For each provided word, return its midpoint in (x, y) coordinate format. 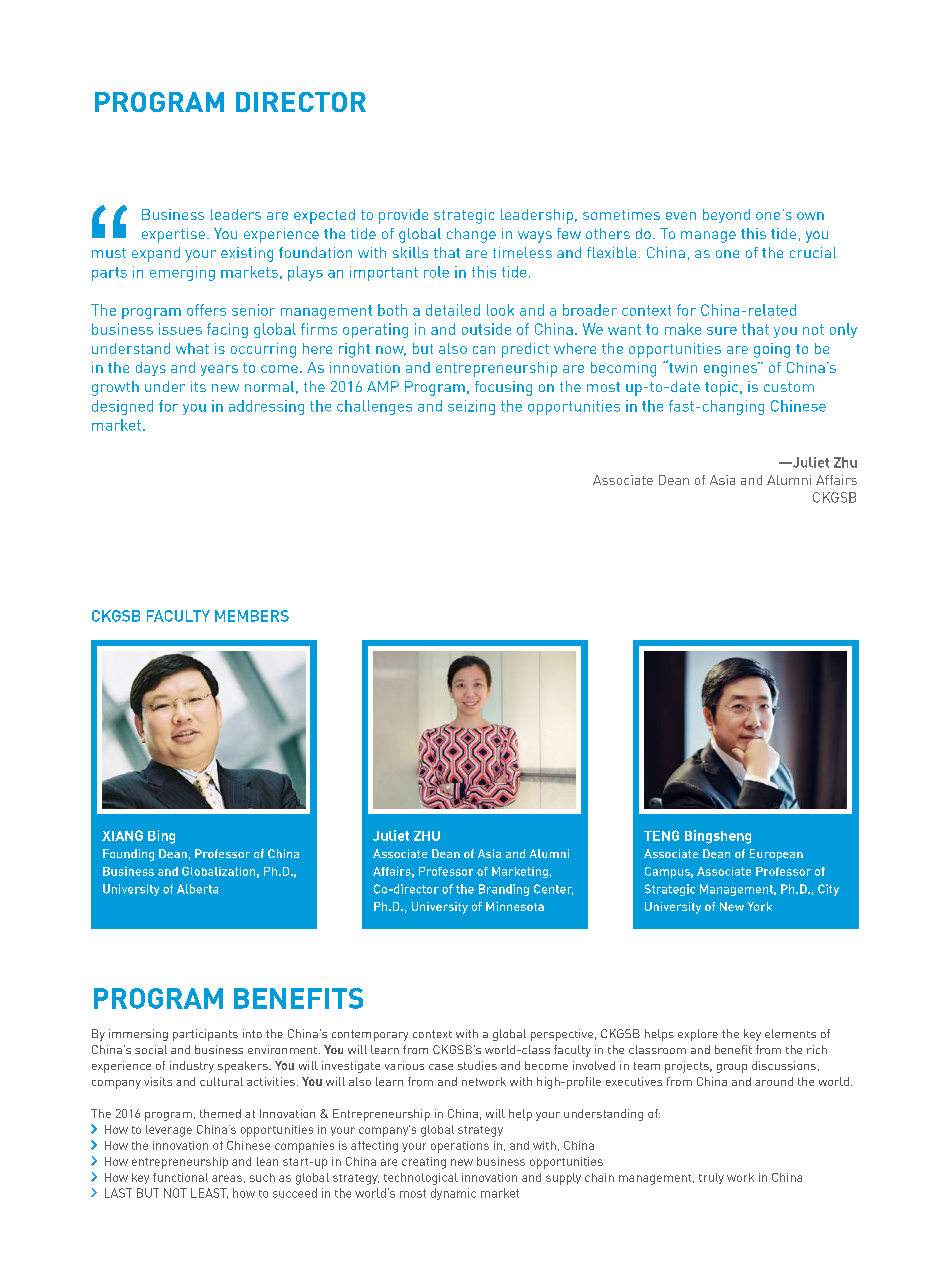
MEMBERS (252, 616)
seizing (471, 407)
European (776, 855)
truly (711, 1178)
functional (180, 1177)
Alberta (197, 889)
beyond (726, 216)
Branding (504, 890)
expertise (173, 235)
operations (460, 1147)
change (471, 235)
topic (723, 388)
